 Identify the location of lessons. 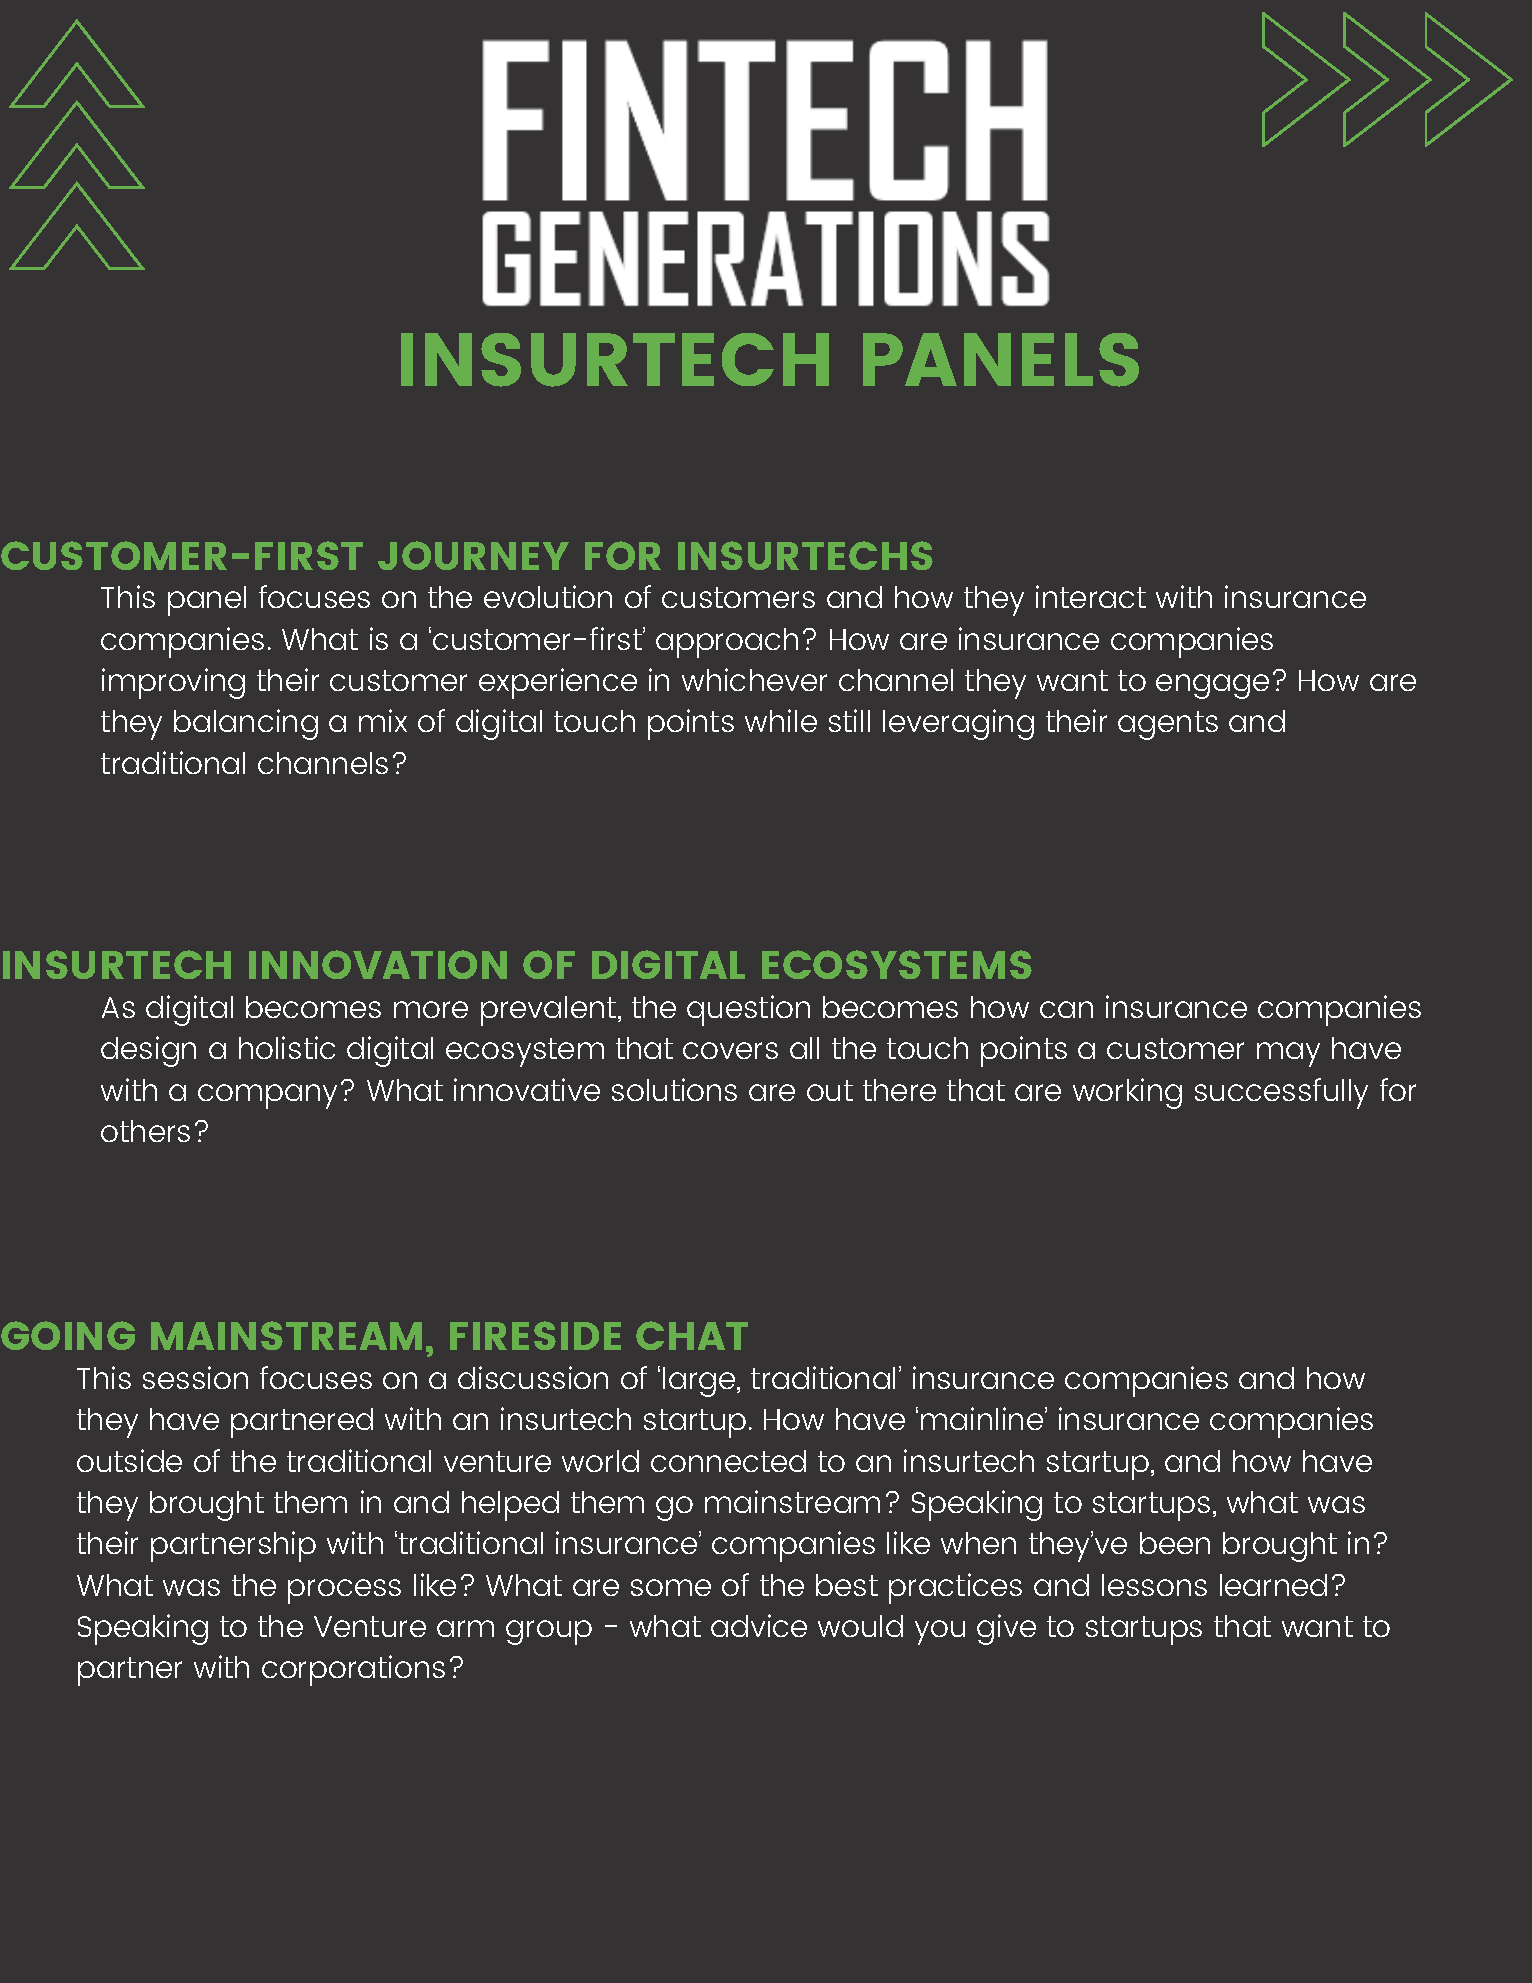
(1154, 1585).
